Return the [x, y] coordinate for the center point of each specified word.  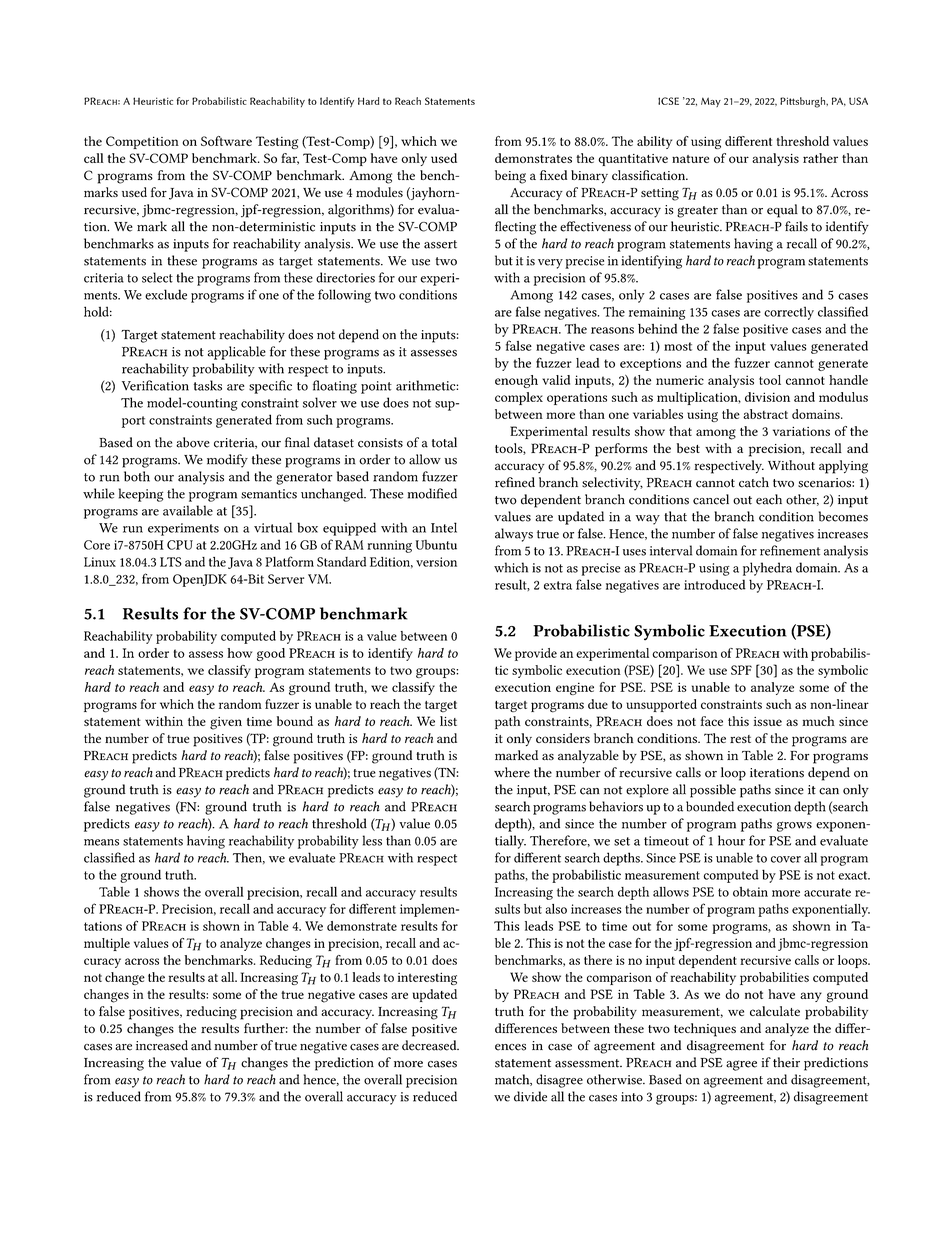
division [767, 397]
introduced [715, 584]
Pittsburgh [804, 102]
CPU [180, 545]
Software [226, 141]
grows [794, 826]
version [436, 562]
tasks [208, 385]
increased [162, 1045]
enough [516, 381]
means [101, 842]
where [512, 772]
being [510, 177]
